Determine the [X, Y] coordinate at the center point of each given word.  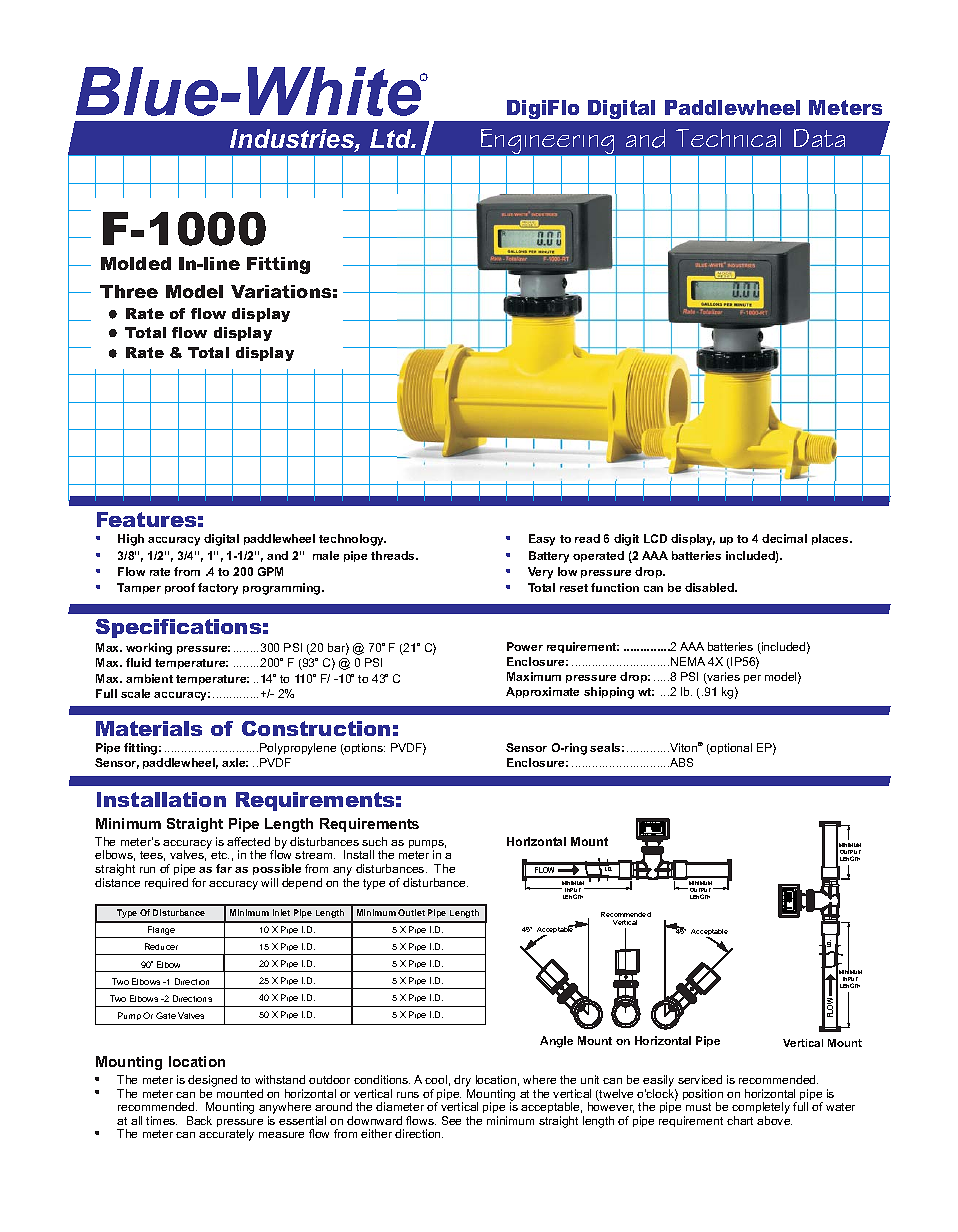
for [199, 882]
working [149, 649]
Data [819, 138]
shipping [609, 693]
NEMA [688, 661]
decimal [784, 538]
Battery [549, 557]
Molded [136, 263]
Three [129, 291]
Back [199, 1120]
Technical [728, 138]
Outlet [411, 912]
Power [525, 646]
